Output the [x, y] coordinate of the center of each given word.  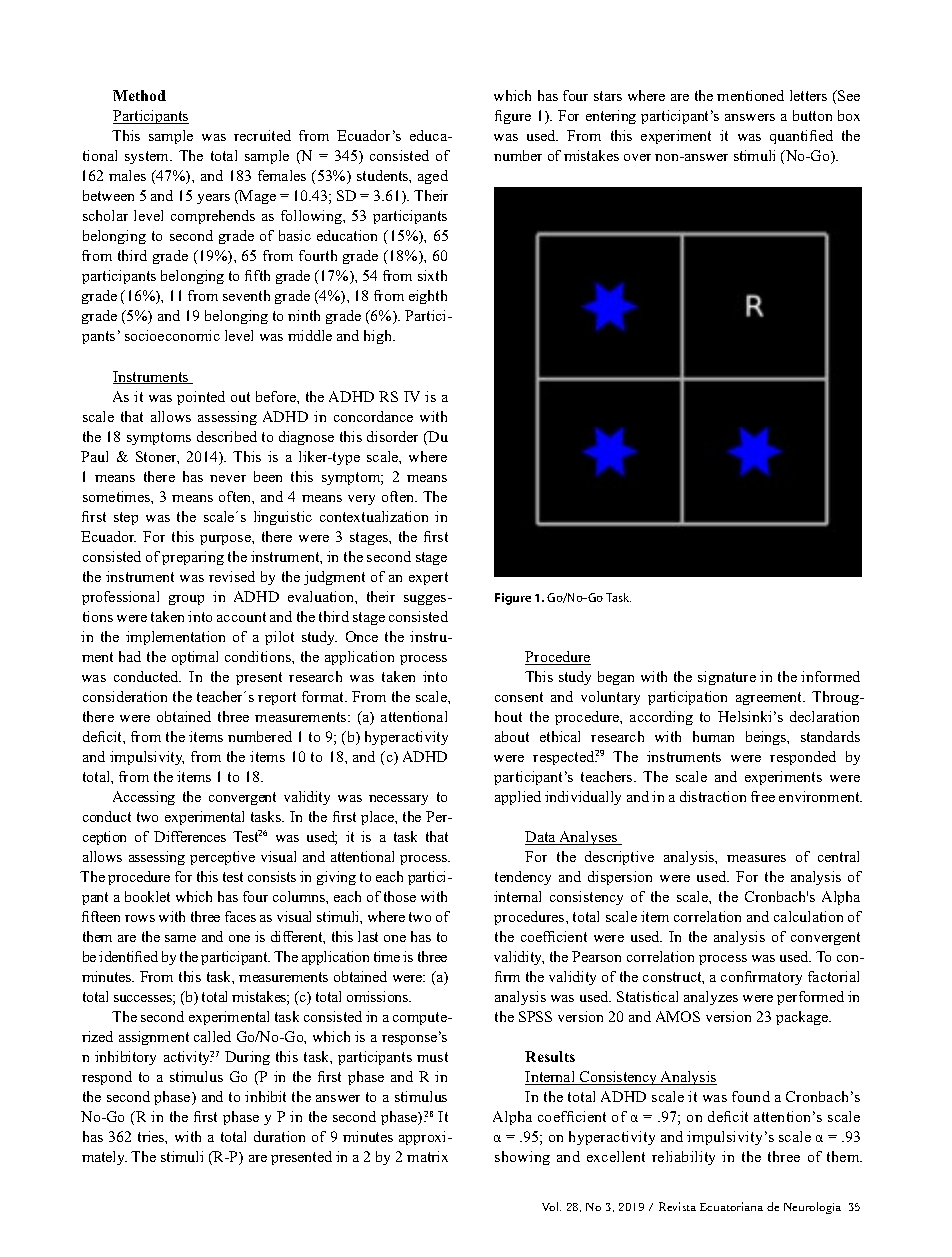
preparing [193, 558]
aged [433, 177]
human [713, 736]
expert [428, 578]
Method [139, 95]
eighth [428, 297]
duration [279, 1136]
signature [727, 678]
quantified [801, 137]
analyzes [711, 998]
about [512, 736]
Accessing [144, 798]
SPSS [535, 1016]
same [180, 938]
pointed [201, 398]
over [637, 157]
